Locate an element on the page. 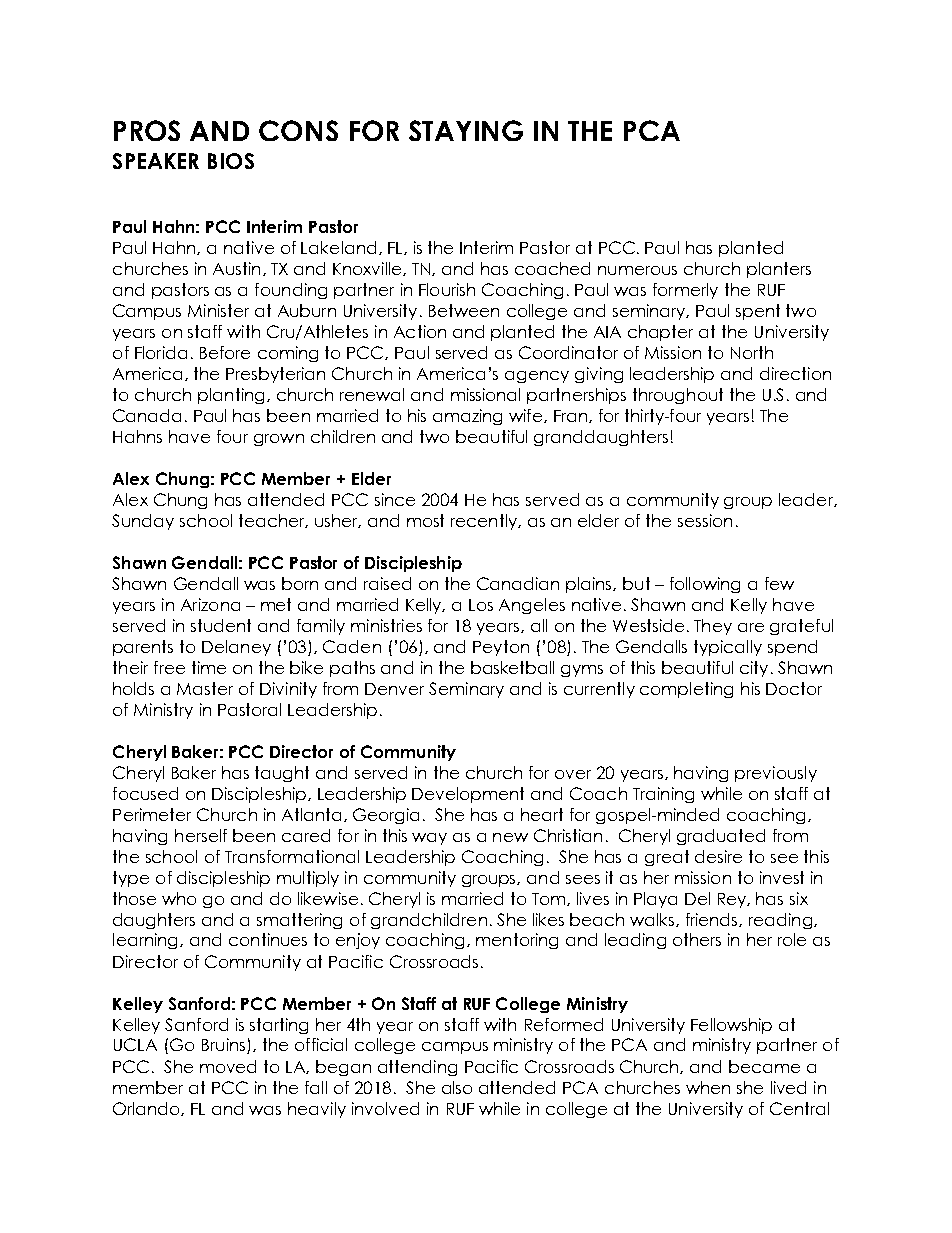  moved is located at coordinates (228, 1066).
